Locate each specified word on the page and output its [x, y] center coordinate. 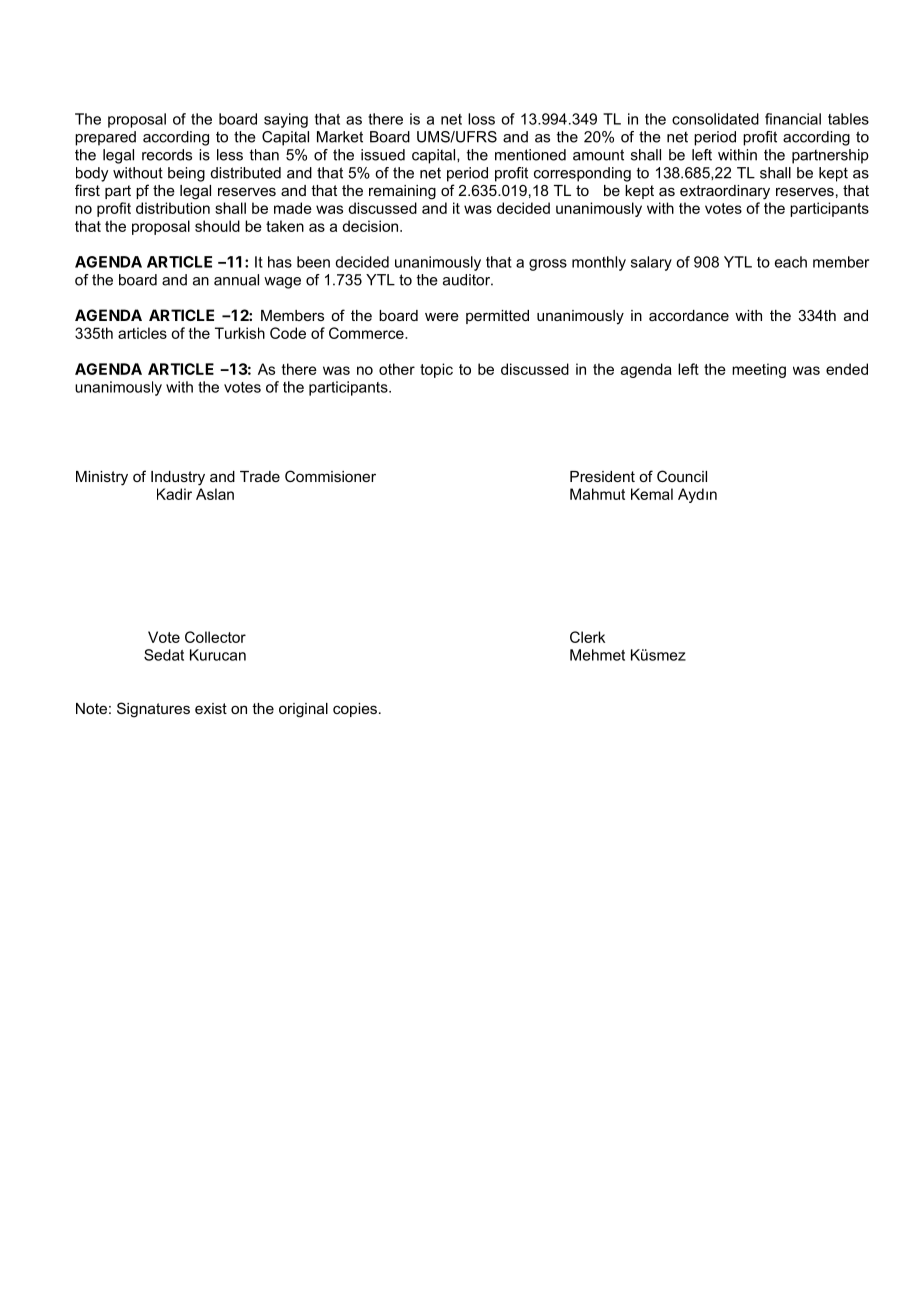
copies [355, 710]
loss [481, 119]
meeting [759, 370]
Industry [178, 478]
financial [793, 119]
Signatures [153, 710]
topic [436, 370]
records [167, 155]
